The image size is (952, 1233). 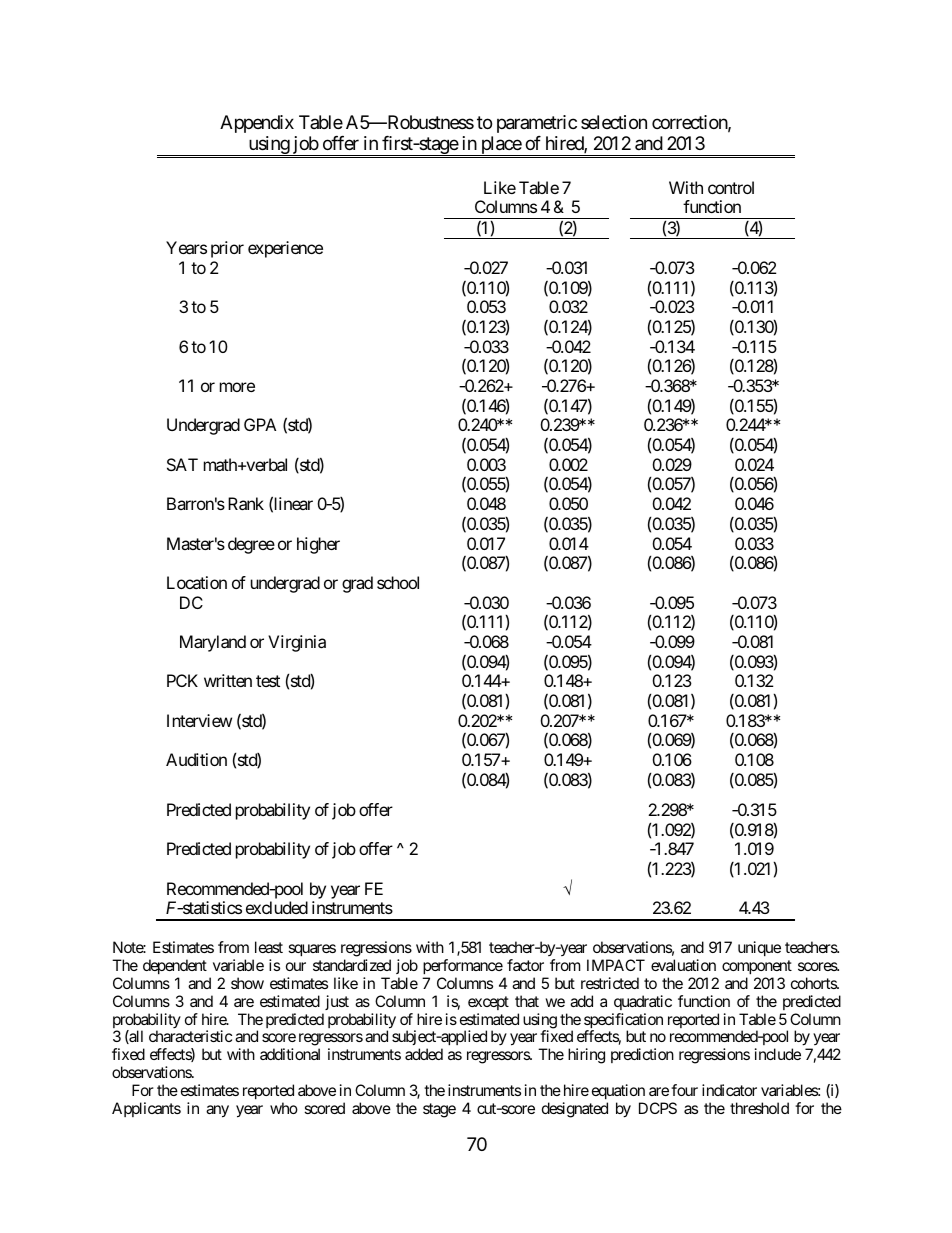 What do you see at coordinates (488, 1003) in the screenshot?
I see `except` at bounding box center [488, 1003].
